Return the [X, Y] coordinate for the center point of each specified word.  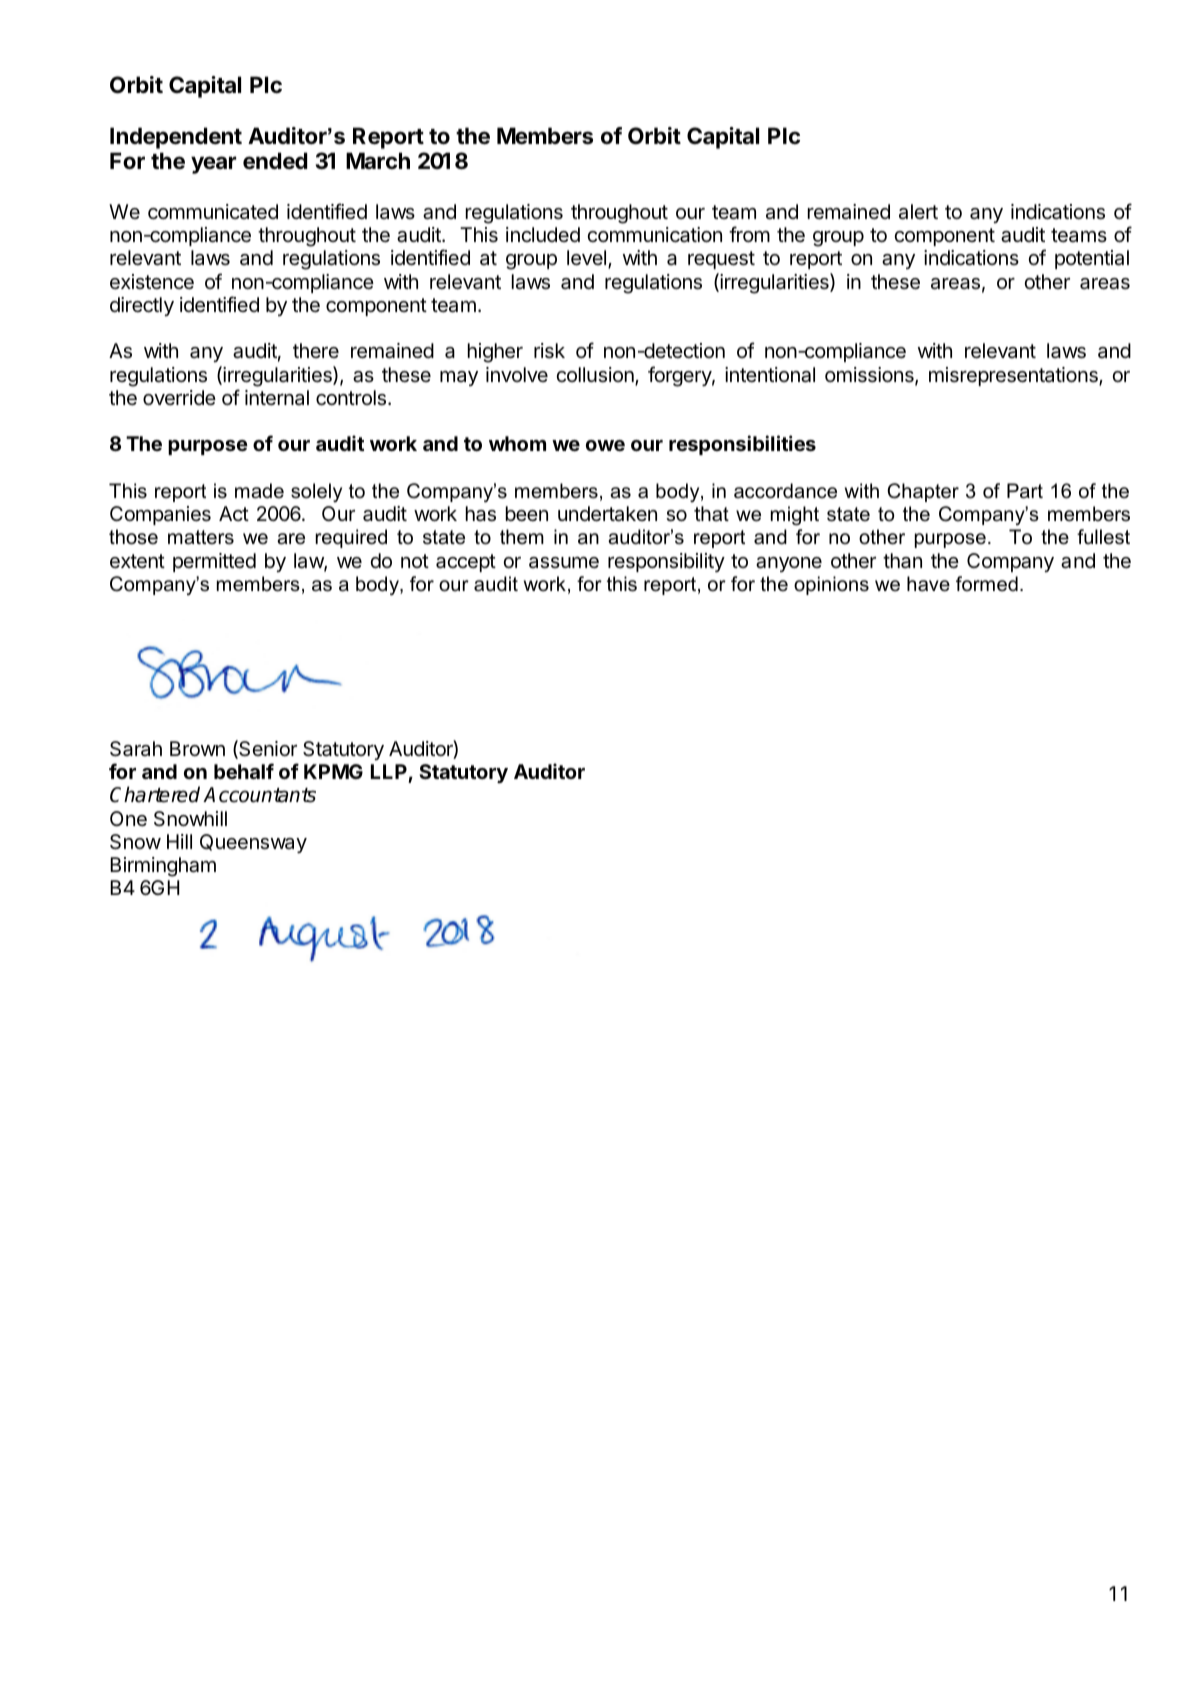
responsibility [666, 562]
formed [987, 584]
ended [275, 161]
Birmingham [163, 867]
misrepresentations [1014, 376]
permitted [214, 562]
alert [918, 212]
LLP [389, 771]
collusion [596, 376]
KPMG [333, 771]
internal [277, 398]
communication [654, 235]
